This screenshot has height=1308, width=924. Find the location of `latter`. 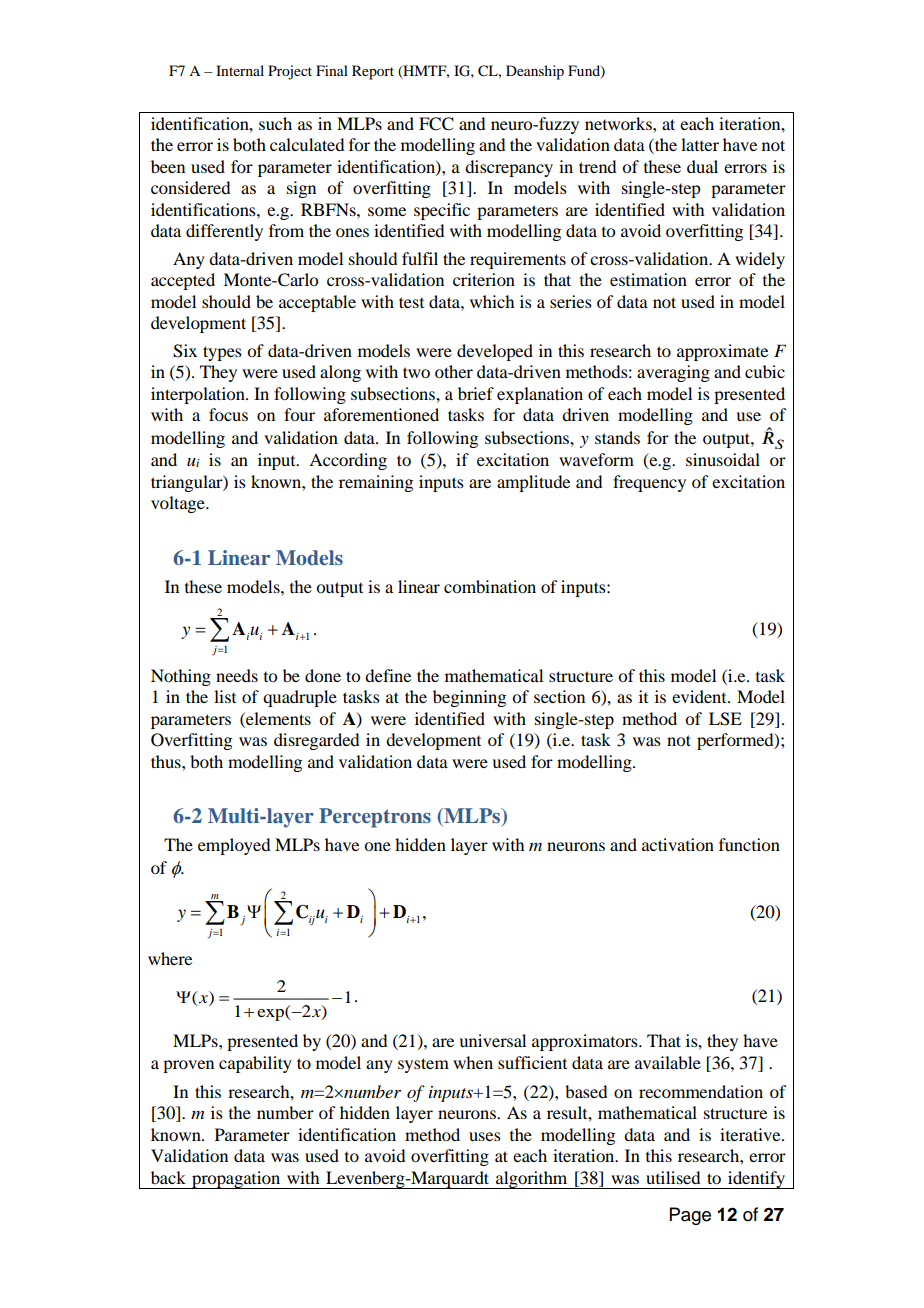

latter is located at coordinates (700, 144).
